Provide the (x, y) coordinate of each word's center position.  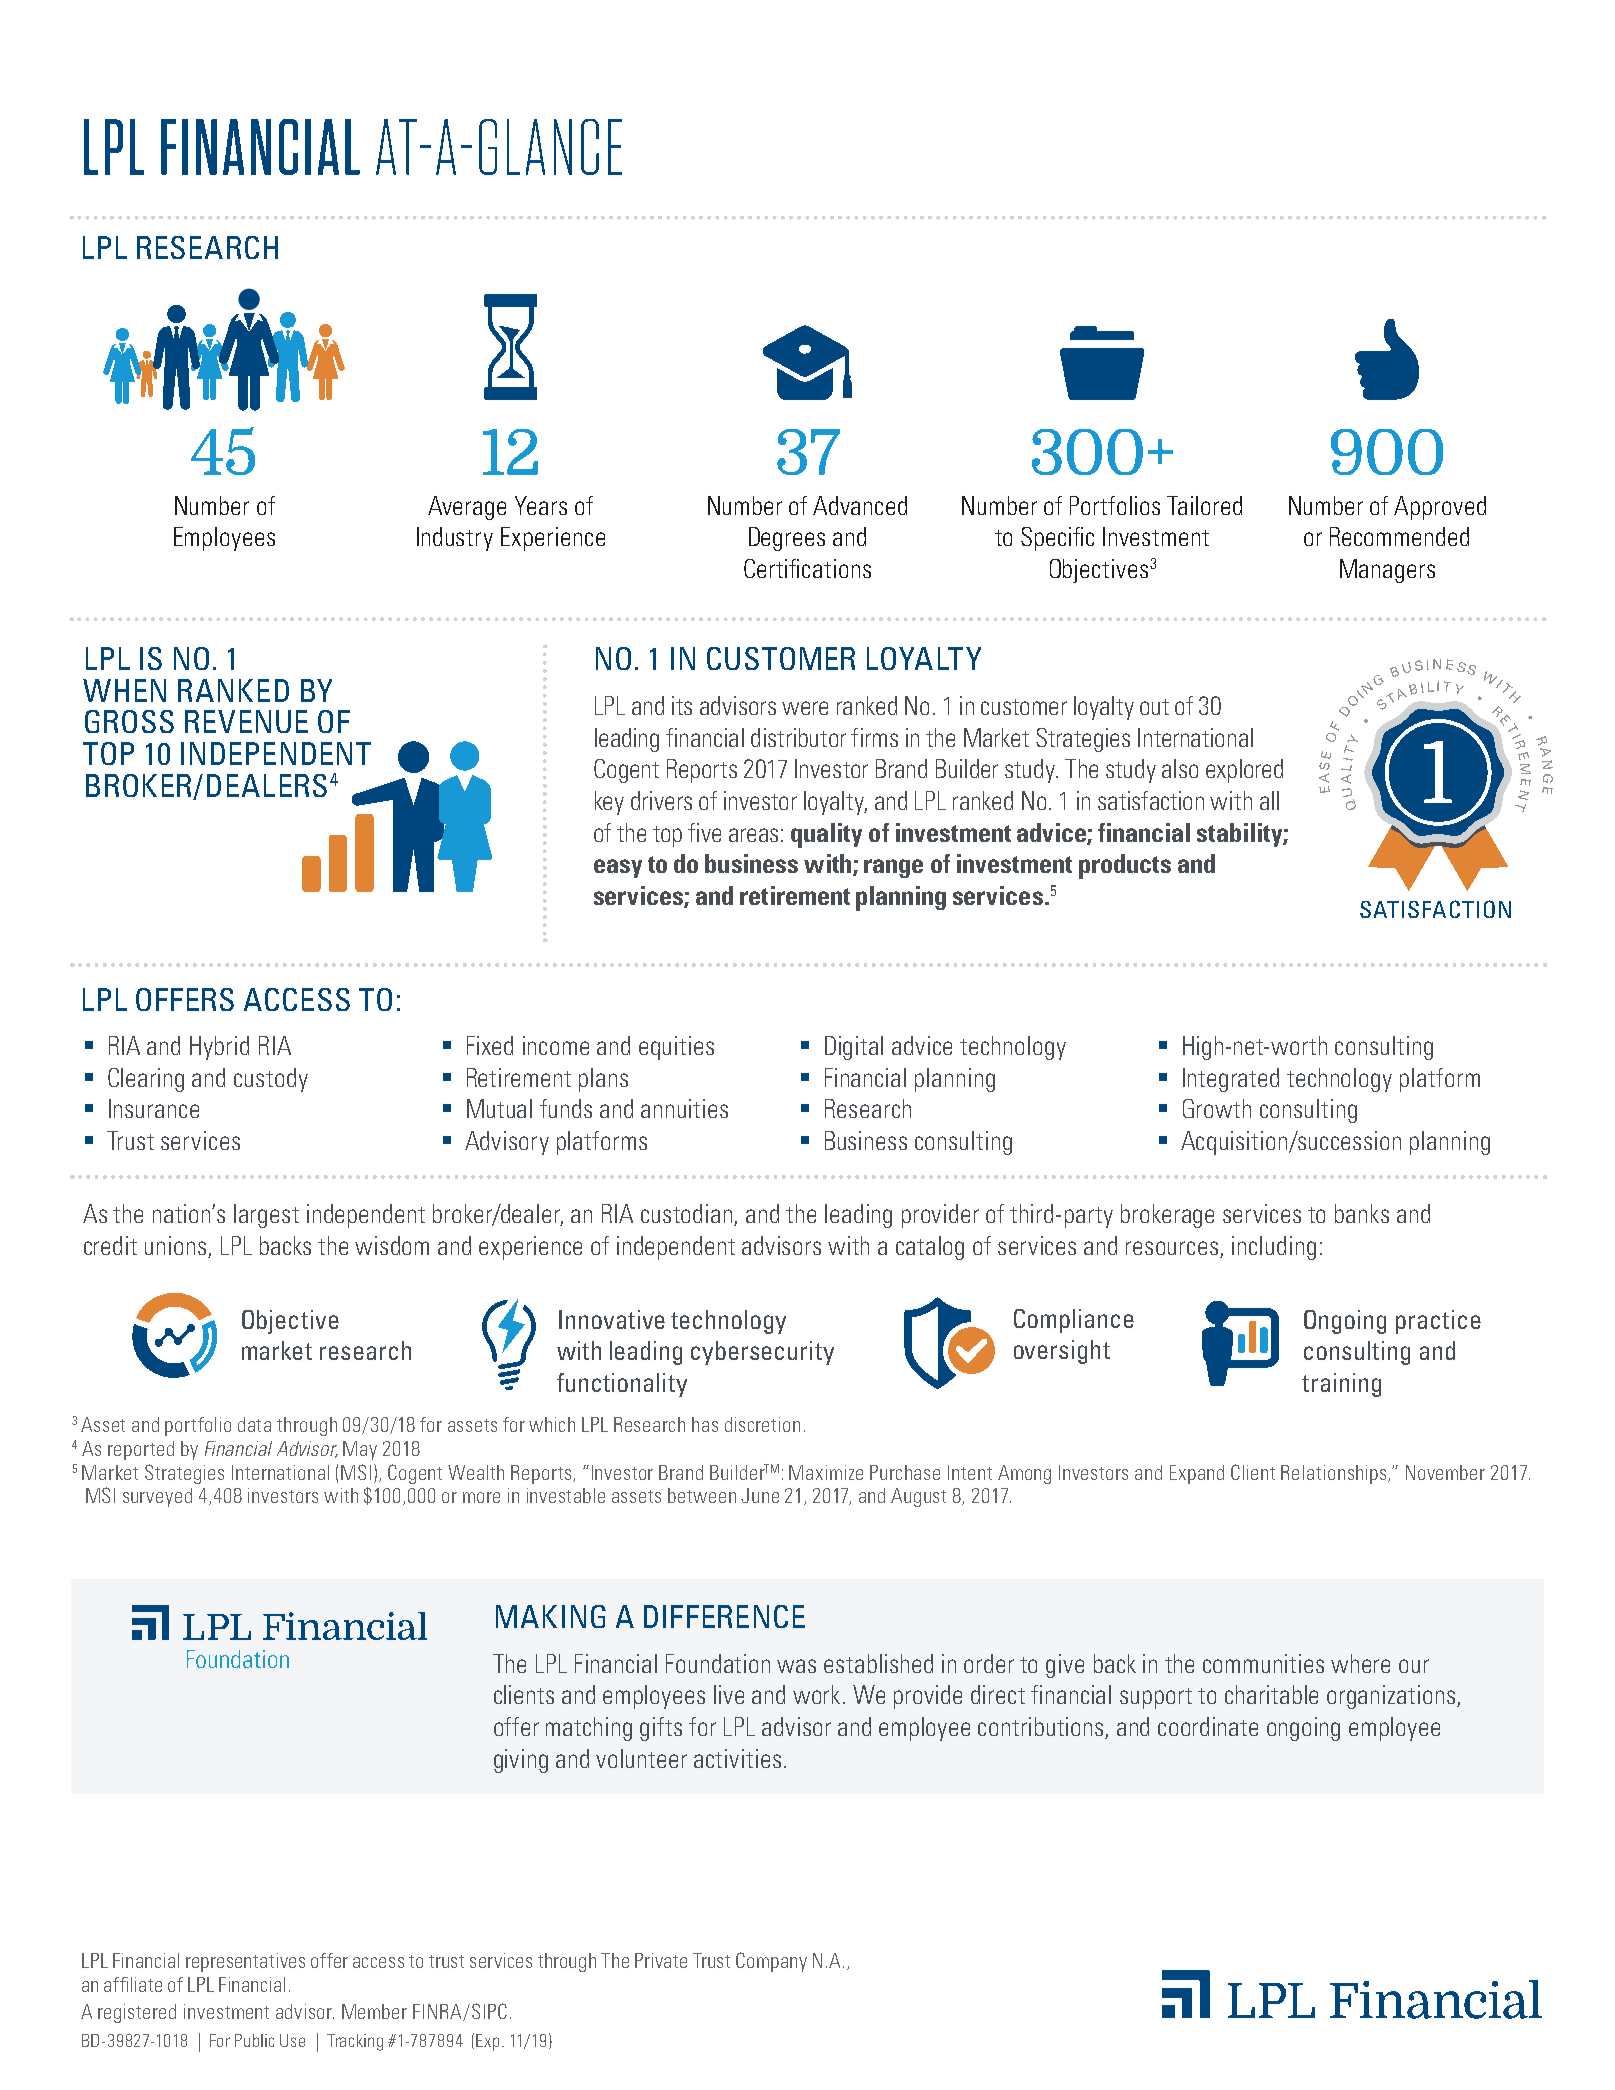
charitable (1271, 1694)
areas (753, 835)
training (1341, 1385)
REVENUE (246, 721)
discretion (762, 1424)
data (254, 1424)
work (818, 1694)
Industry (455, 539)
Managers (1387, 571)
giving (521, 1761)
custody (271, 1080)
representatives (245, 1962)
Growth (1217, 1108)
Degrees (787, 539)
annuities (684, 1108)
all (1269, 800)
